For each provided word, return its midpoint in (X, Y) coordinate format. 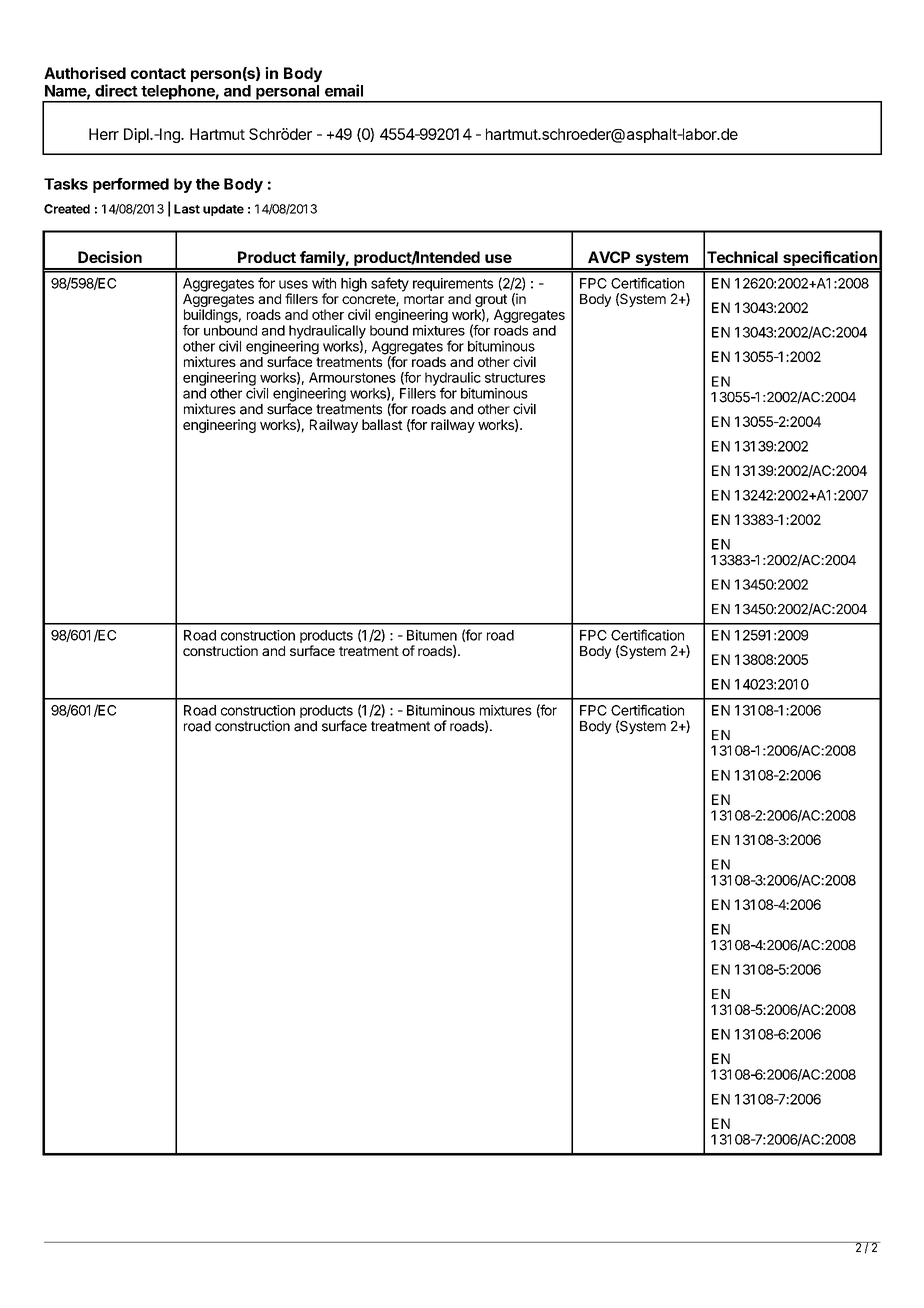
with (324, 283)
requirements (453, 284)
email (344, 90)
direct (116, 90)
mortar (424, 299)
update (223, 210)
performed (131, 185)
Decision (110, 257)
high (354, 285)
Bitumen (432, 635)
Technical (742, 257)
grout (491, 302)
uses (293, 284)
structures (515, 378)
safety (390, 284)
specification (830, 260)
